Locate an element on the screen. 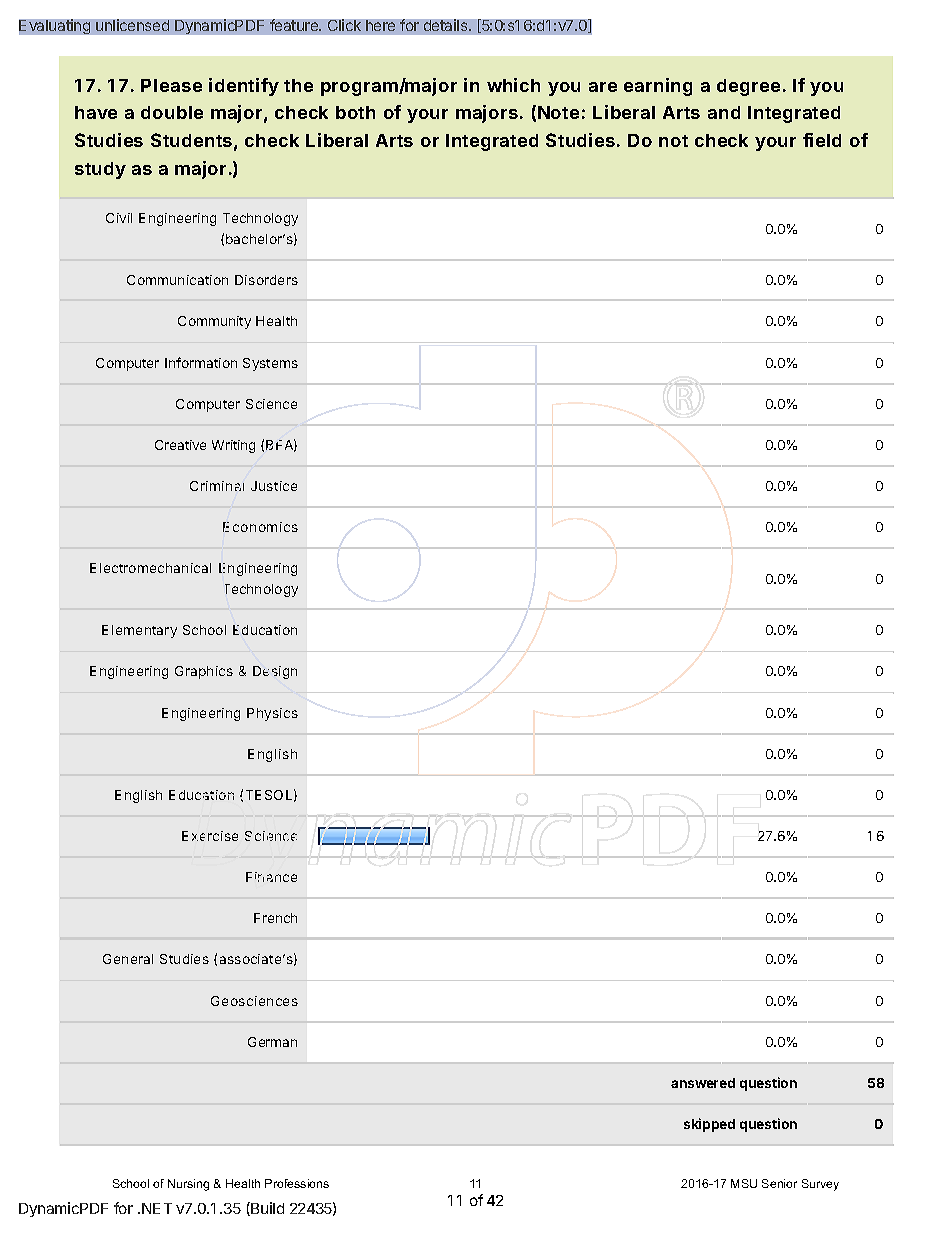  Justice is located at coordinates (274, 486).
